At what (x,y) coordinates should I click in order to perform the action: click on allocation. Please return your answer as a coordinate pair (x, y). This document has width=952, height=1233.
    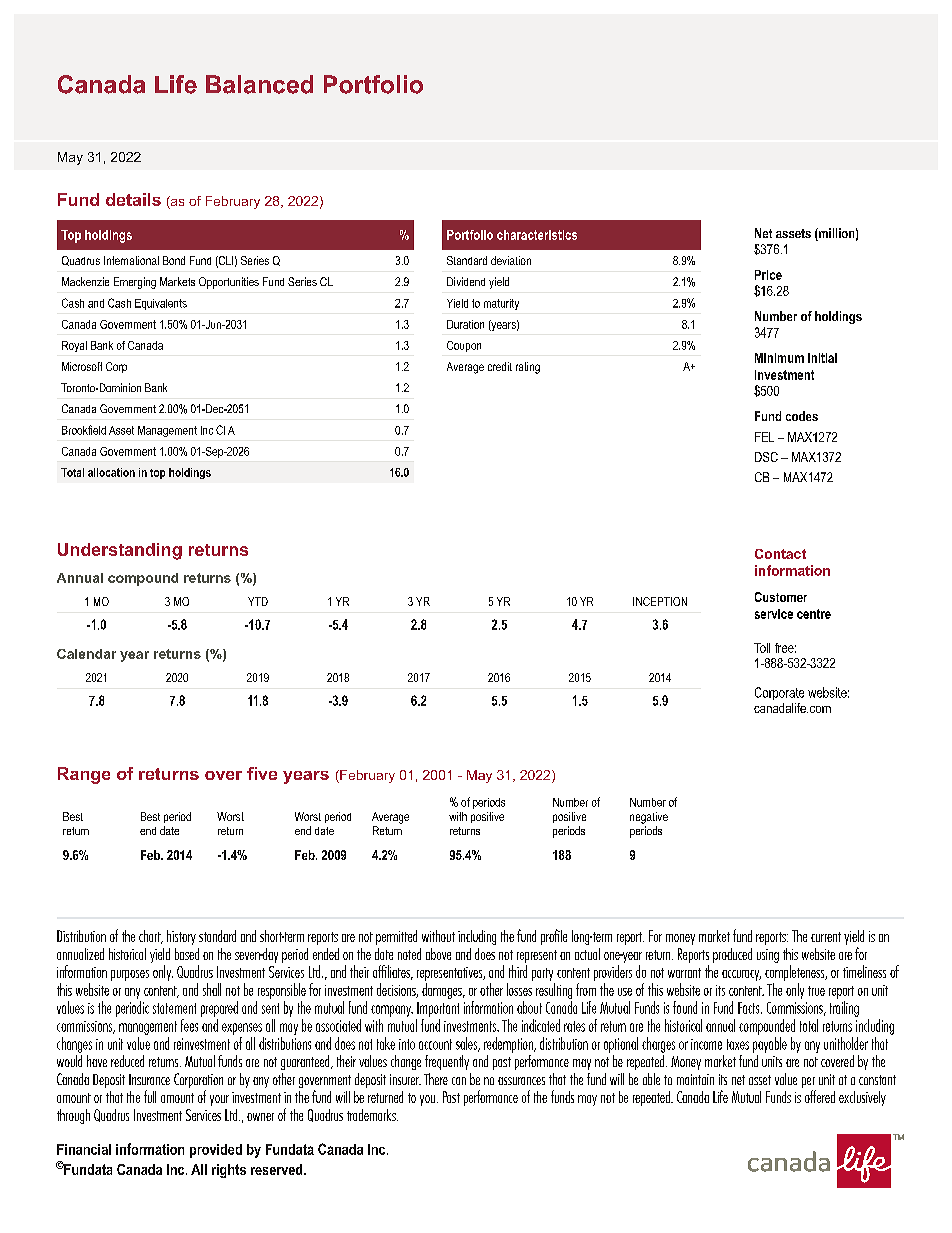
    Looking at the image, I should click on (111, 472).
